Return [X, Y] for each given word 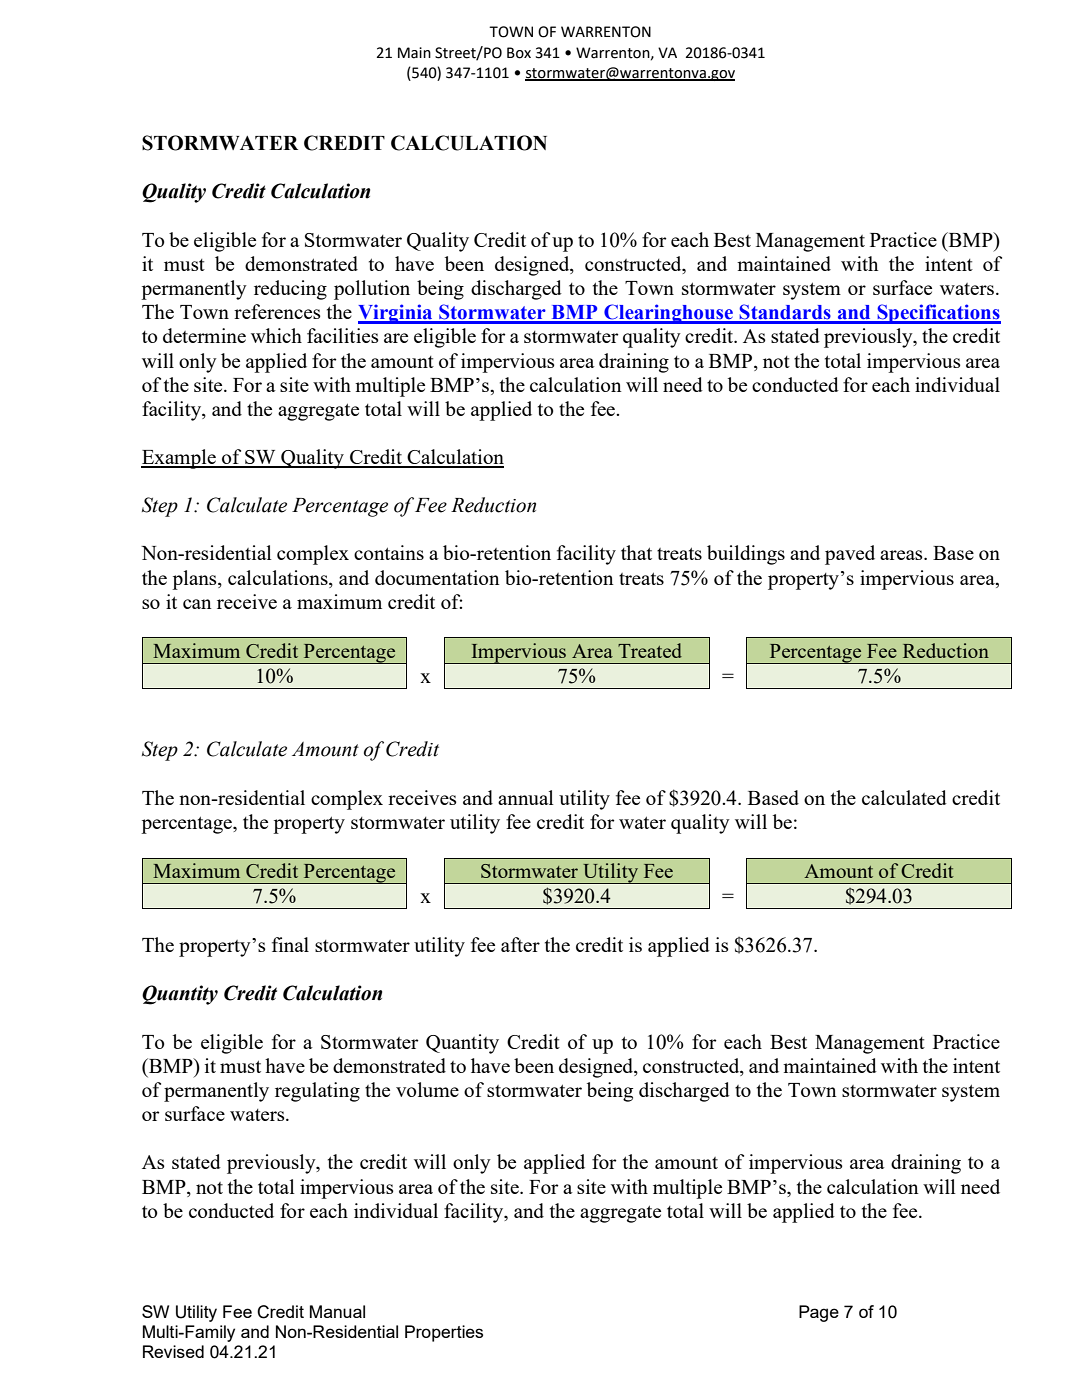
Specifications [938, 314]
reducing [290, 290]
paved [850, 555]
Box [519, 53]
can [197, 604]
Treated [650, 650]
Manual [337, 1311]
